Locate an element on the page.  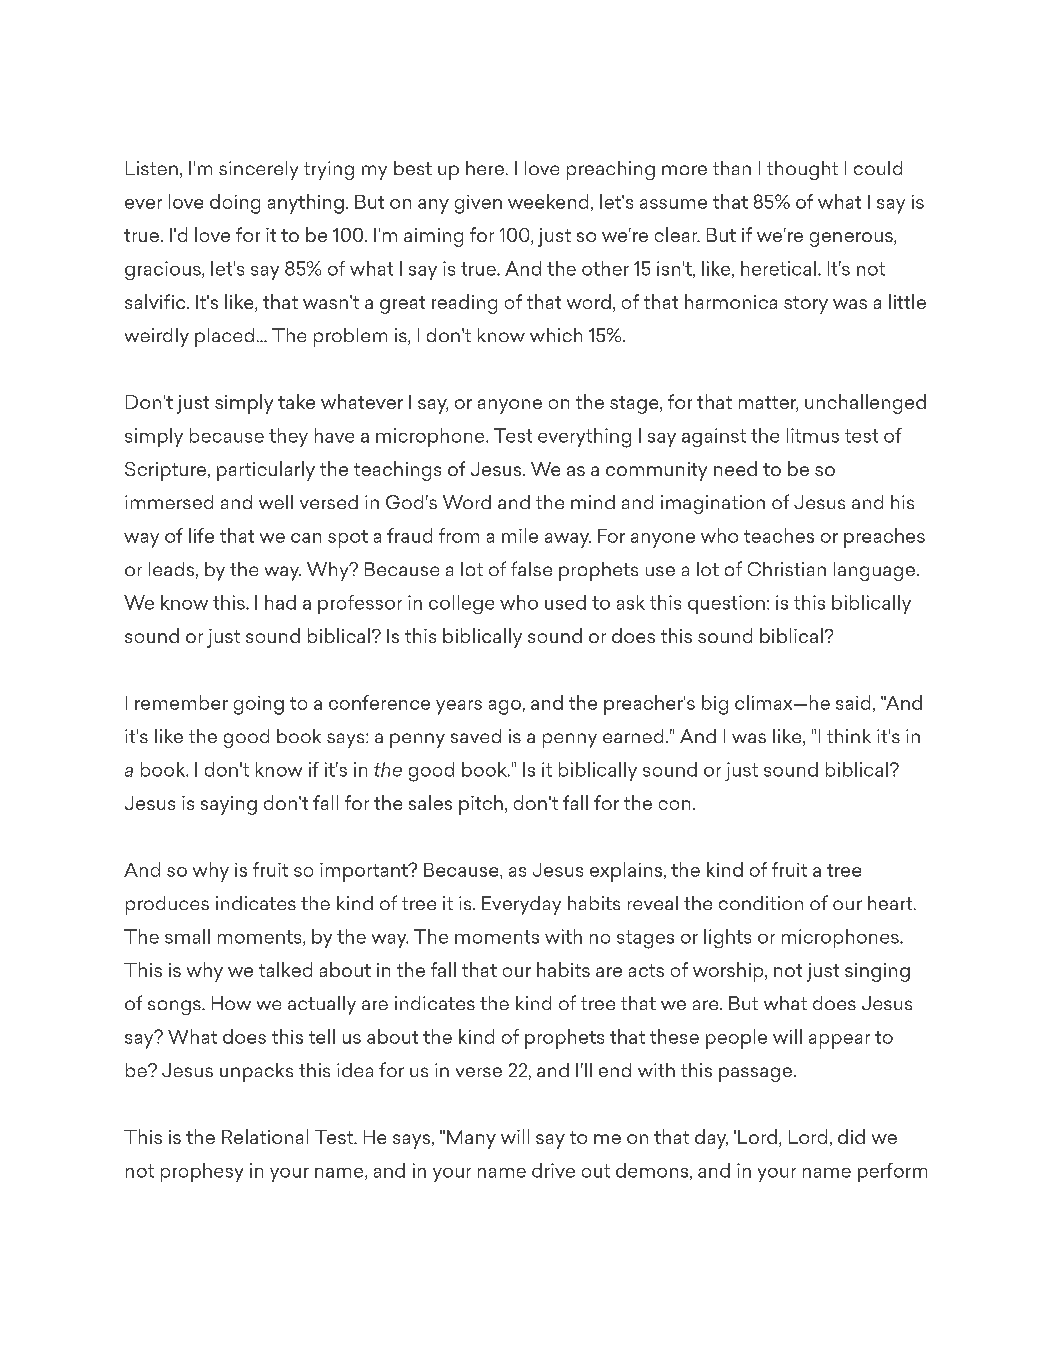
thought is located at coordinates (802, 170).
